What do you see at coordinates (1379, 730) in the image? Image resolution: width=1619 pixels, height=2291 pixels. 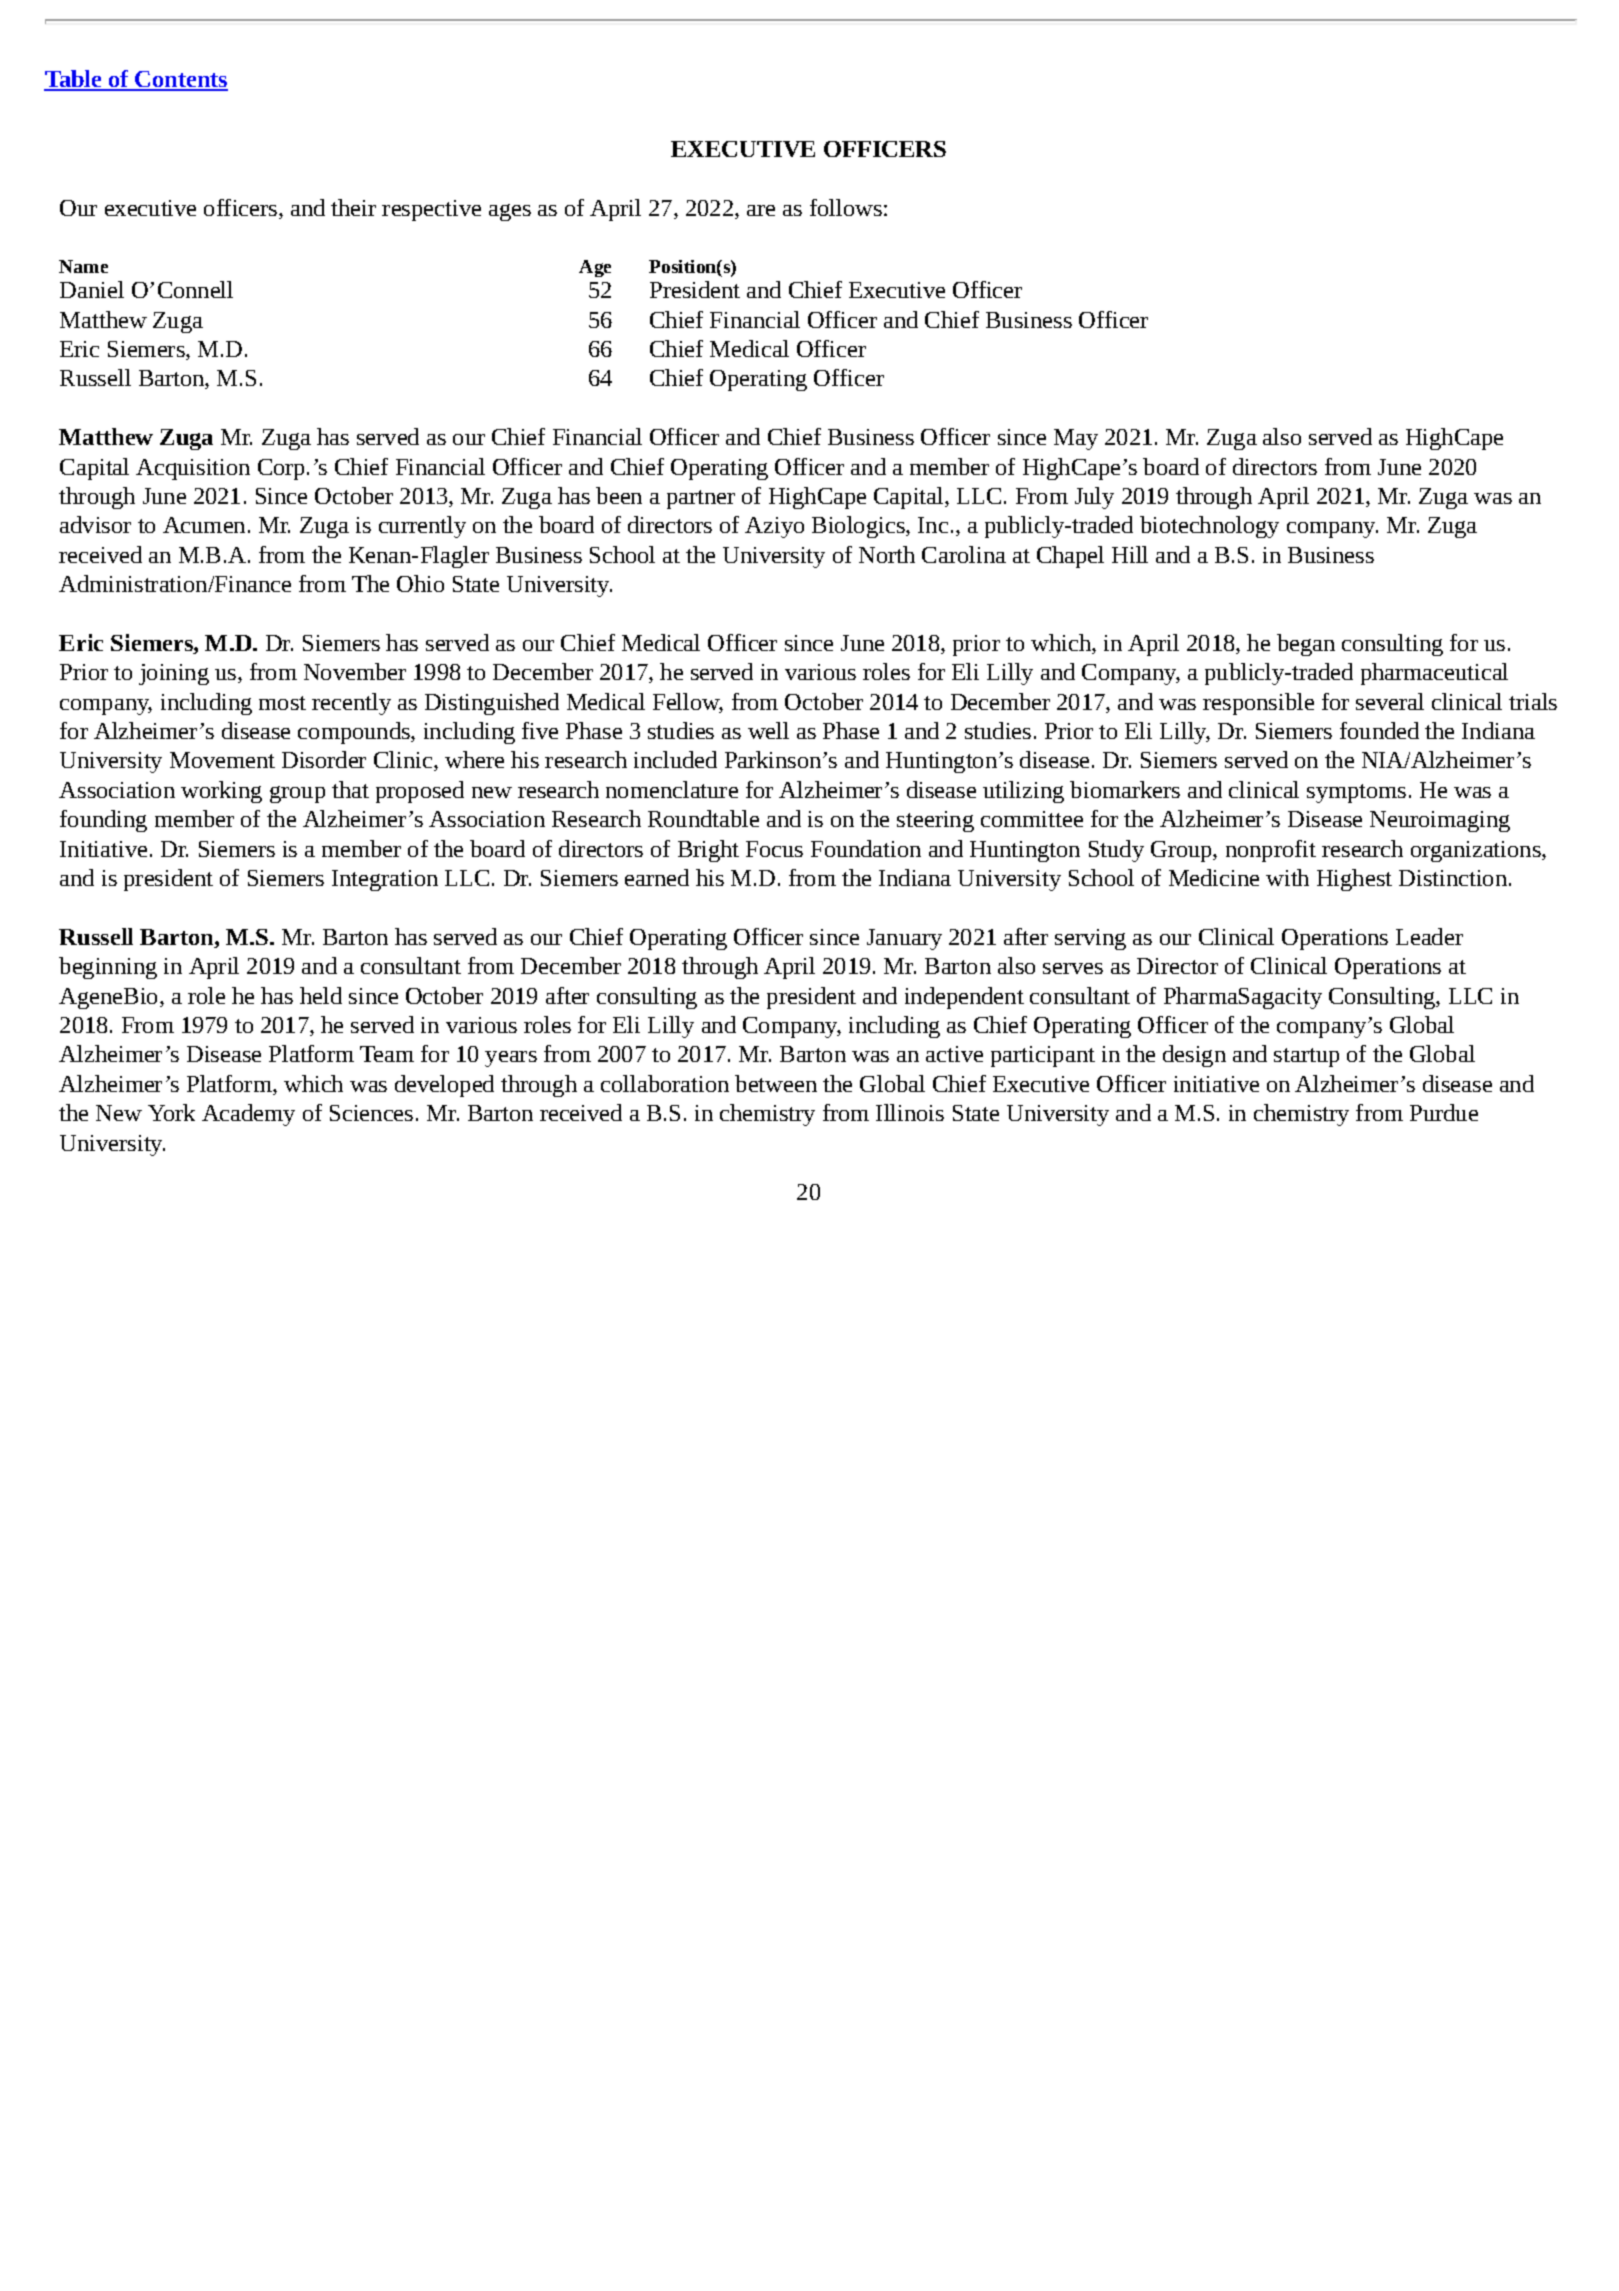 I see `founded` at bounding box center [1379, 730].
